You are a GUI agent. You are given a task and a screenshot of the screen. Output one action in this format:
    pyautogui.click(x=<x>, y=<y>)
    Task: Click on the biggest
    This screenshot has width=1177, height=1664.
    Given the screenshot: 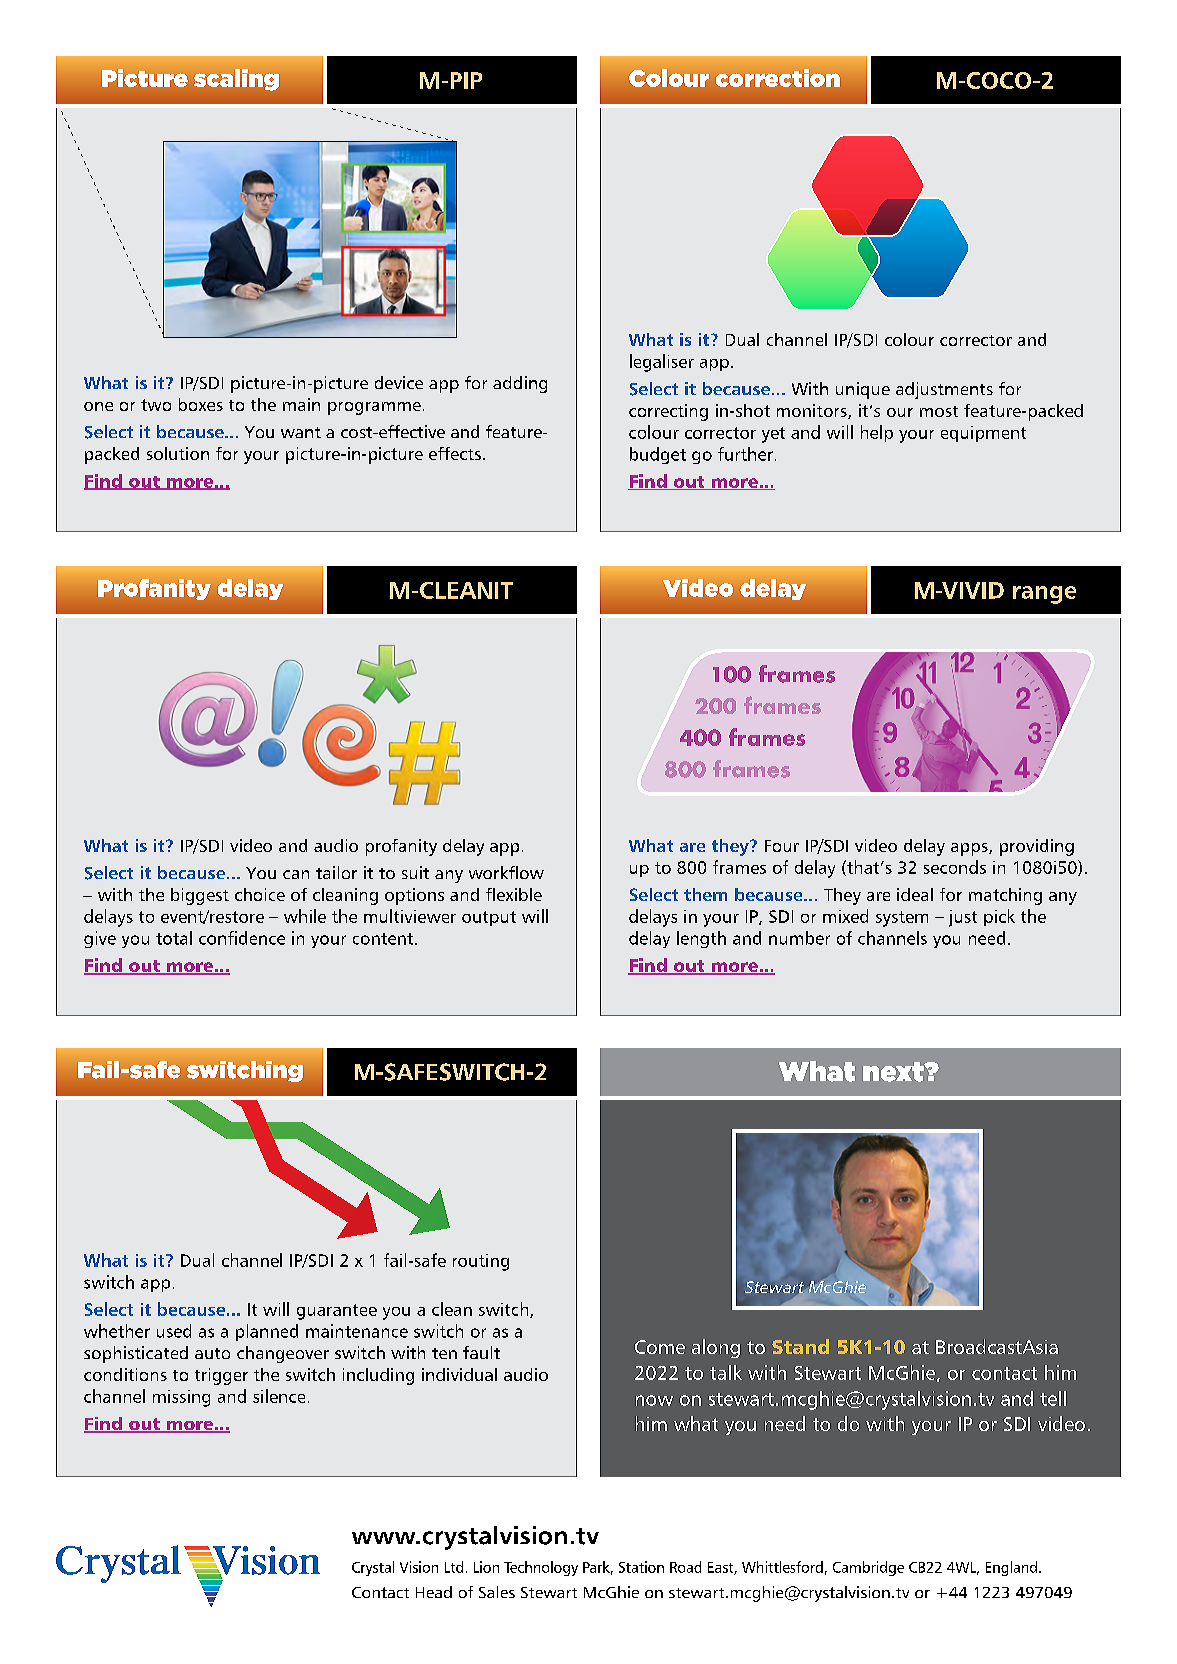 What is the action you would take?
    pyautogui.click(x=200, y=896)
